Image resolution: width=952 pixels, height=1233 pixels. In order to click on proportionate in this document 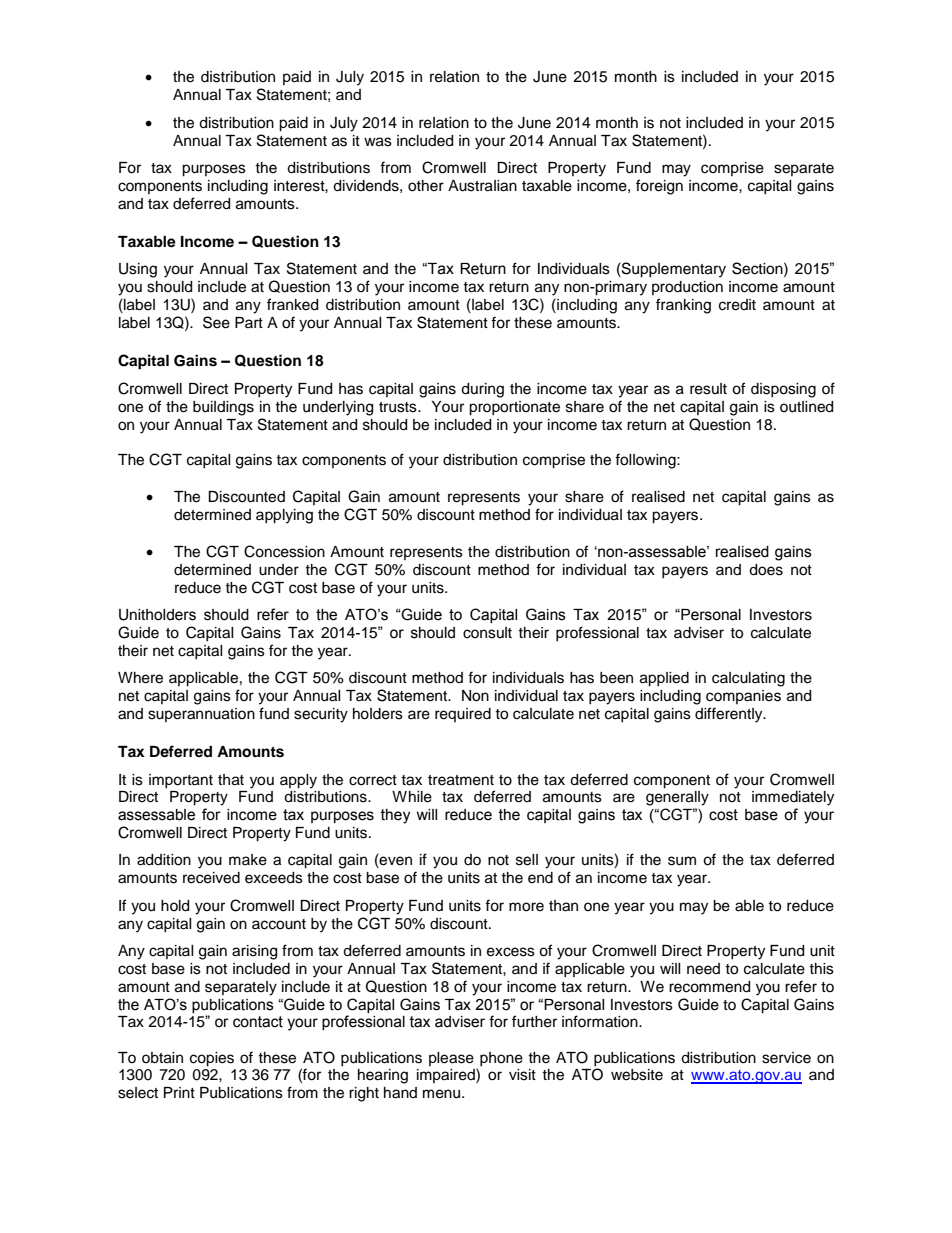, I will do `click(514, 408)`.
